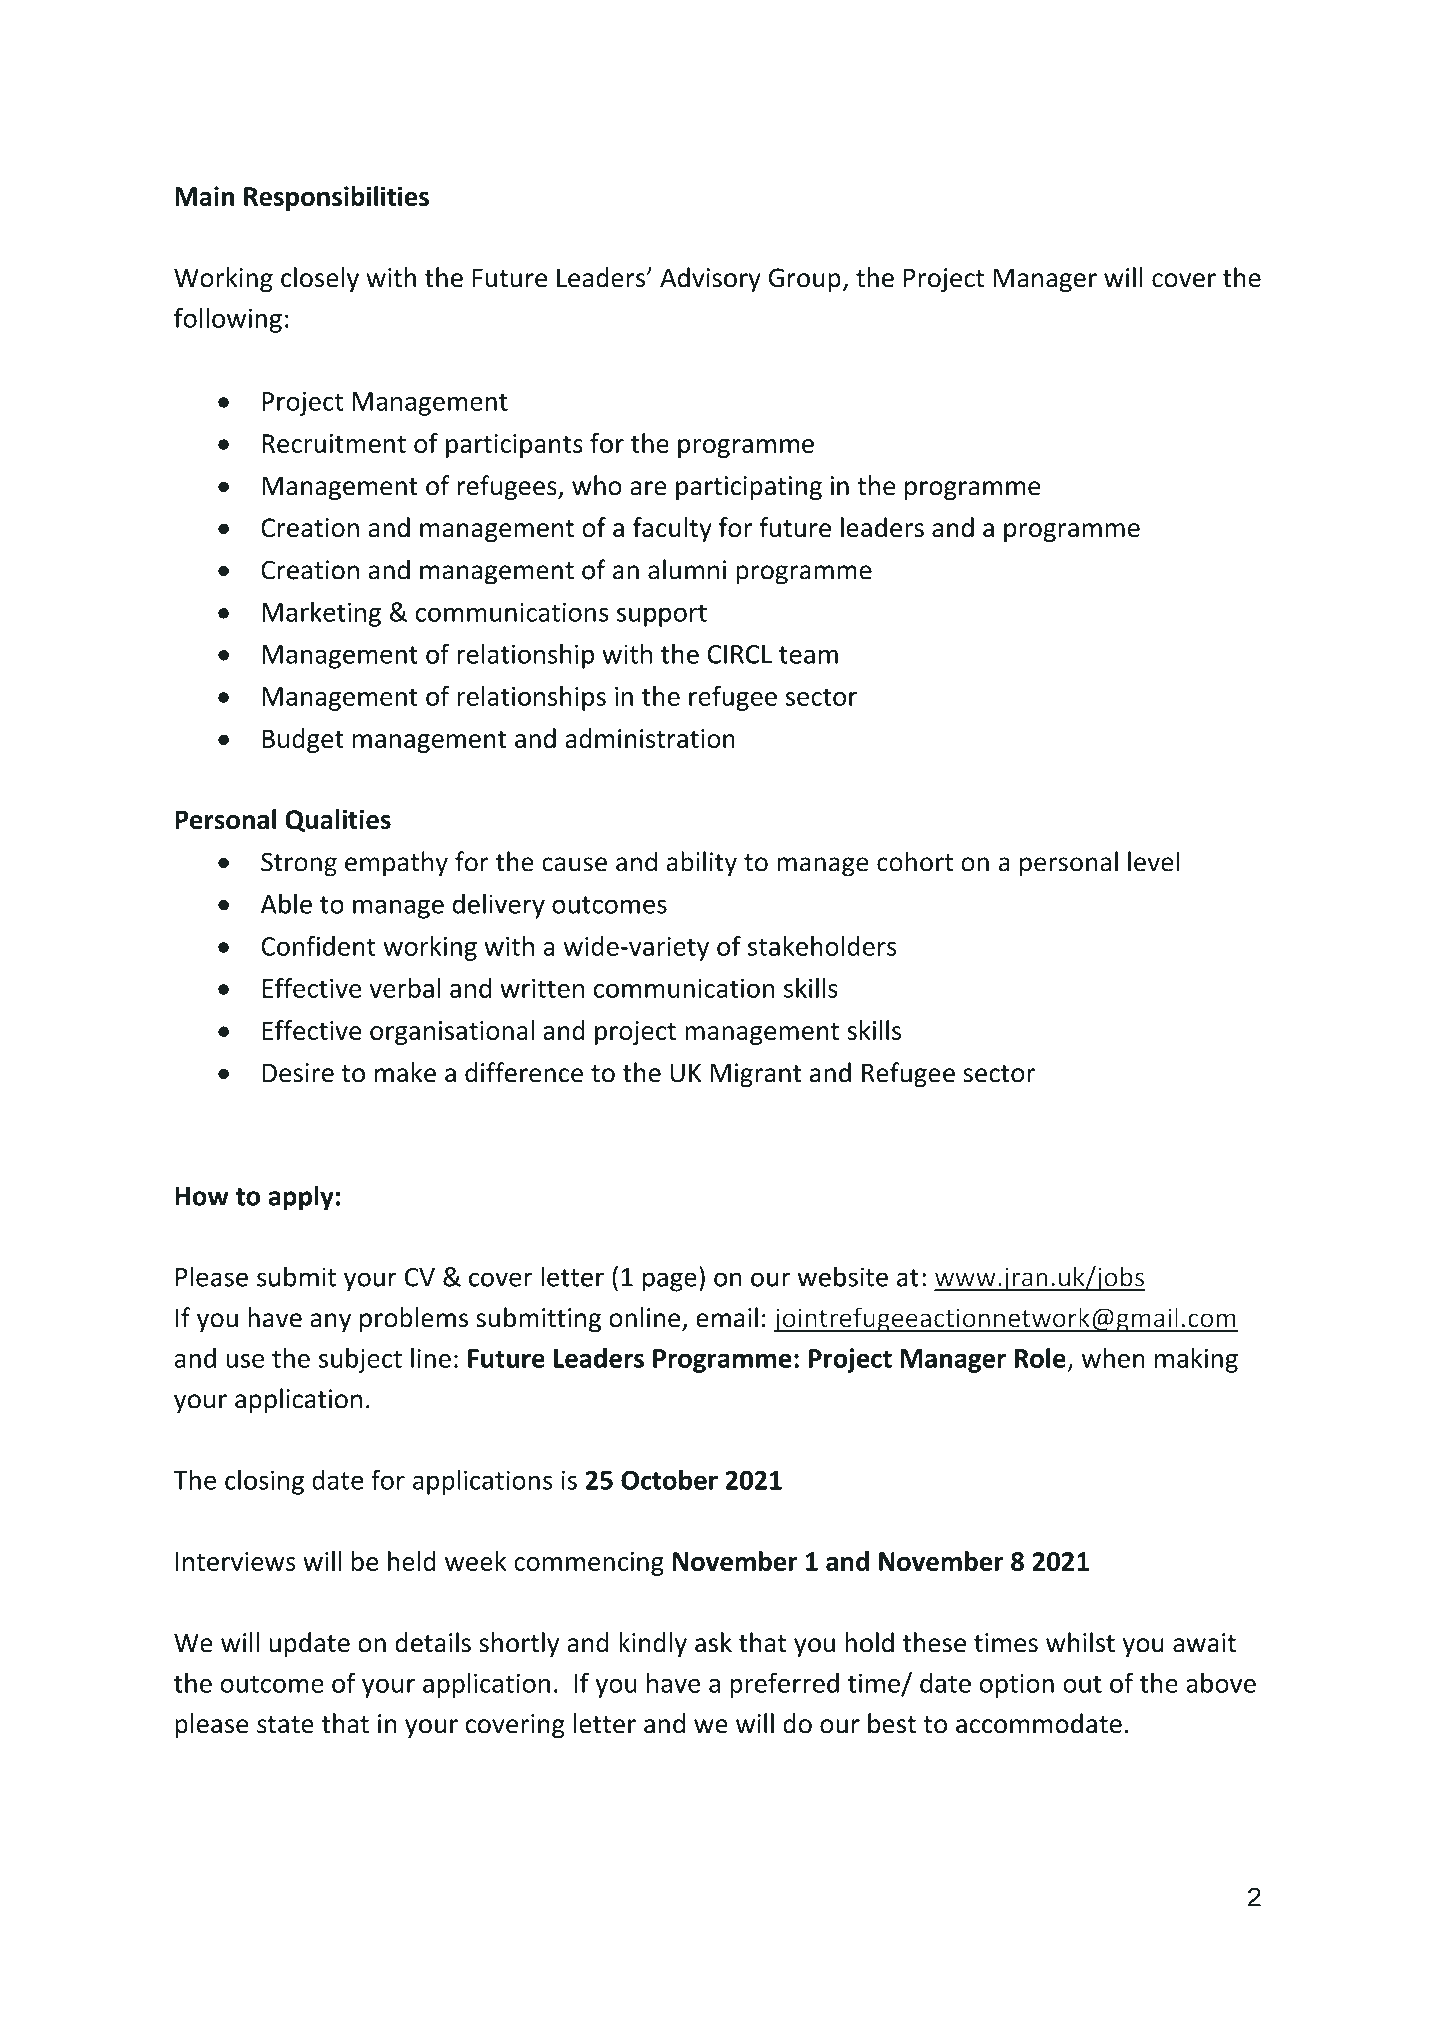  Describe the element at coordinates (1080, 1642) in the image. I see `whilst` at that location.
